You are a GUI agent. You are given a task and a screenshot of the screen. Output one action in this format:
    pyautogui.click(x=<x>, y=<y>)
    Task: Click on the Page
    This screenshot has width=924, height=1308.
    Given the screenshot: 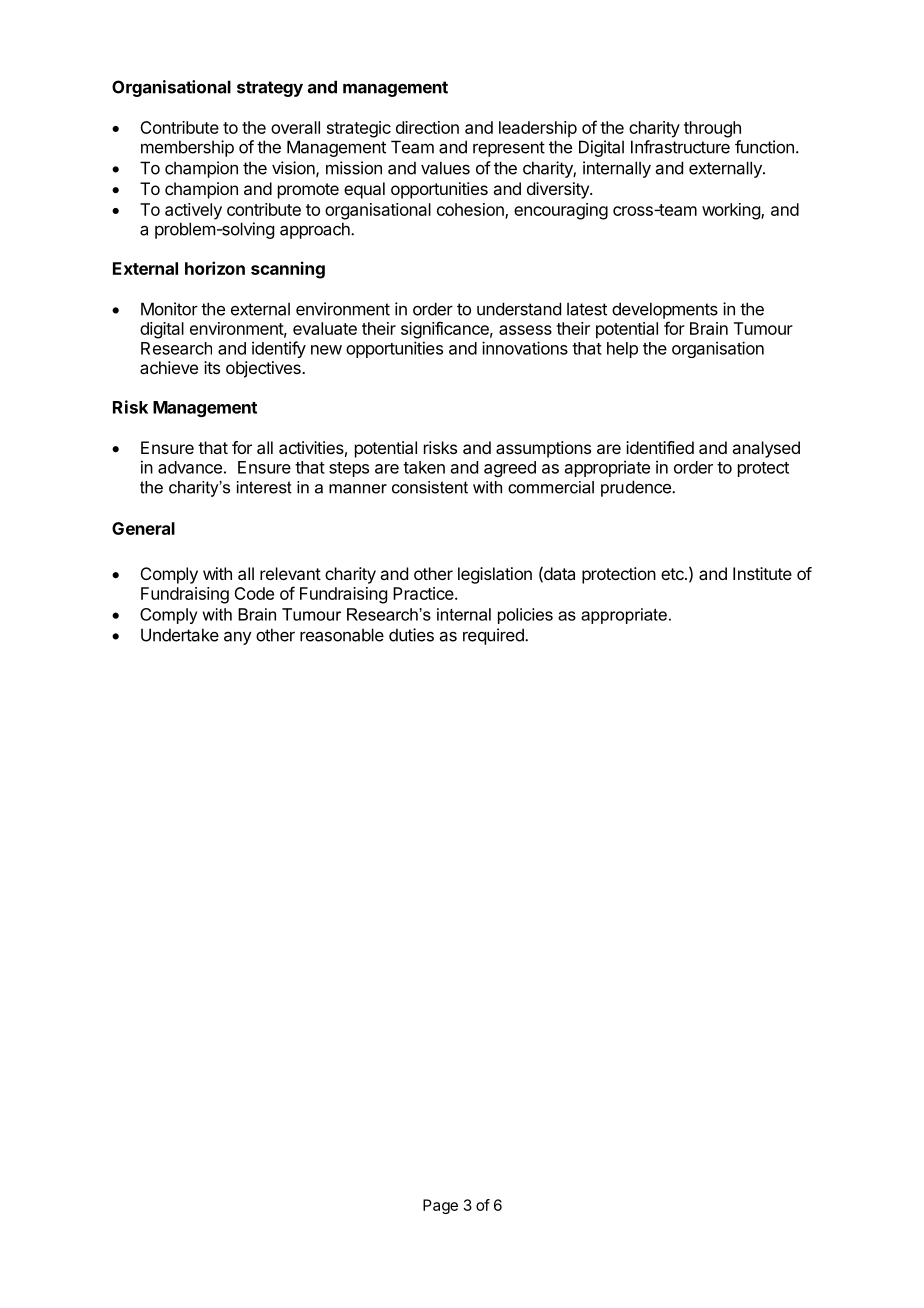 What is the action you would take?
    pyautogui.click(x=440, y=1206)
